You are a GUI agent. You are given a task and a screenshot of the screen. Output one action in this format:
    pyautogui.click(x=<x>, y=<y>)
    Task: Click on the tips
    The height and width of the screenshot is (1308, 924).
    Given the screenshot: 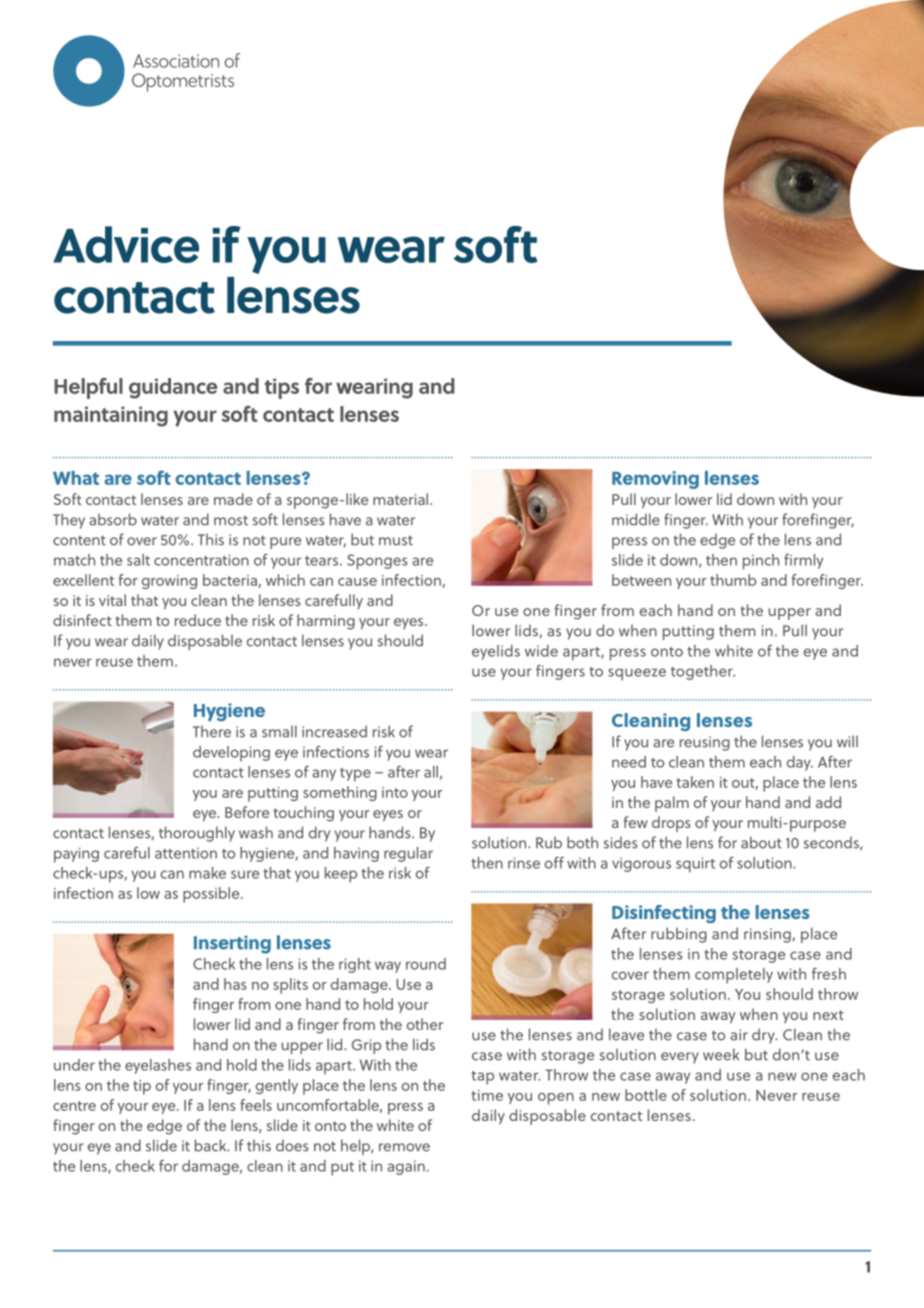 What is the action you would take?
    pyautogui.click(x=282, y=388)
